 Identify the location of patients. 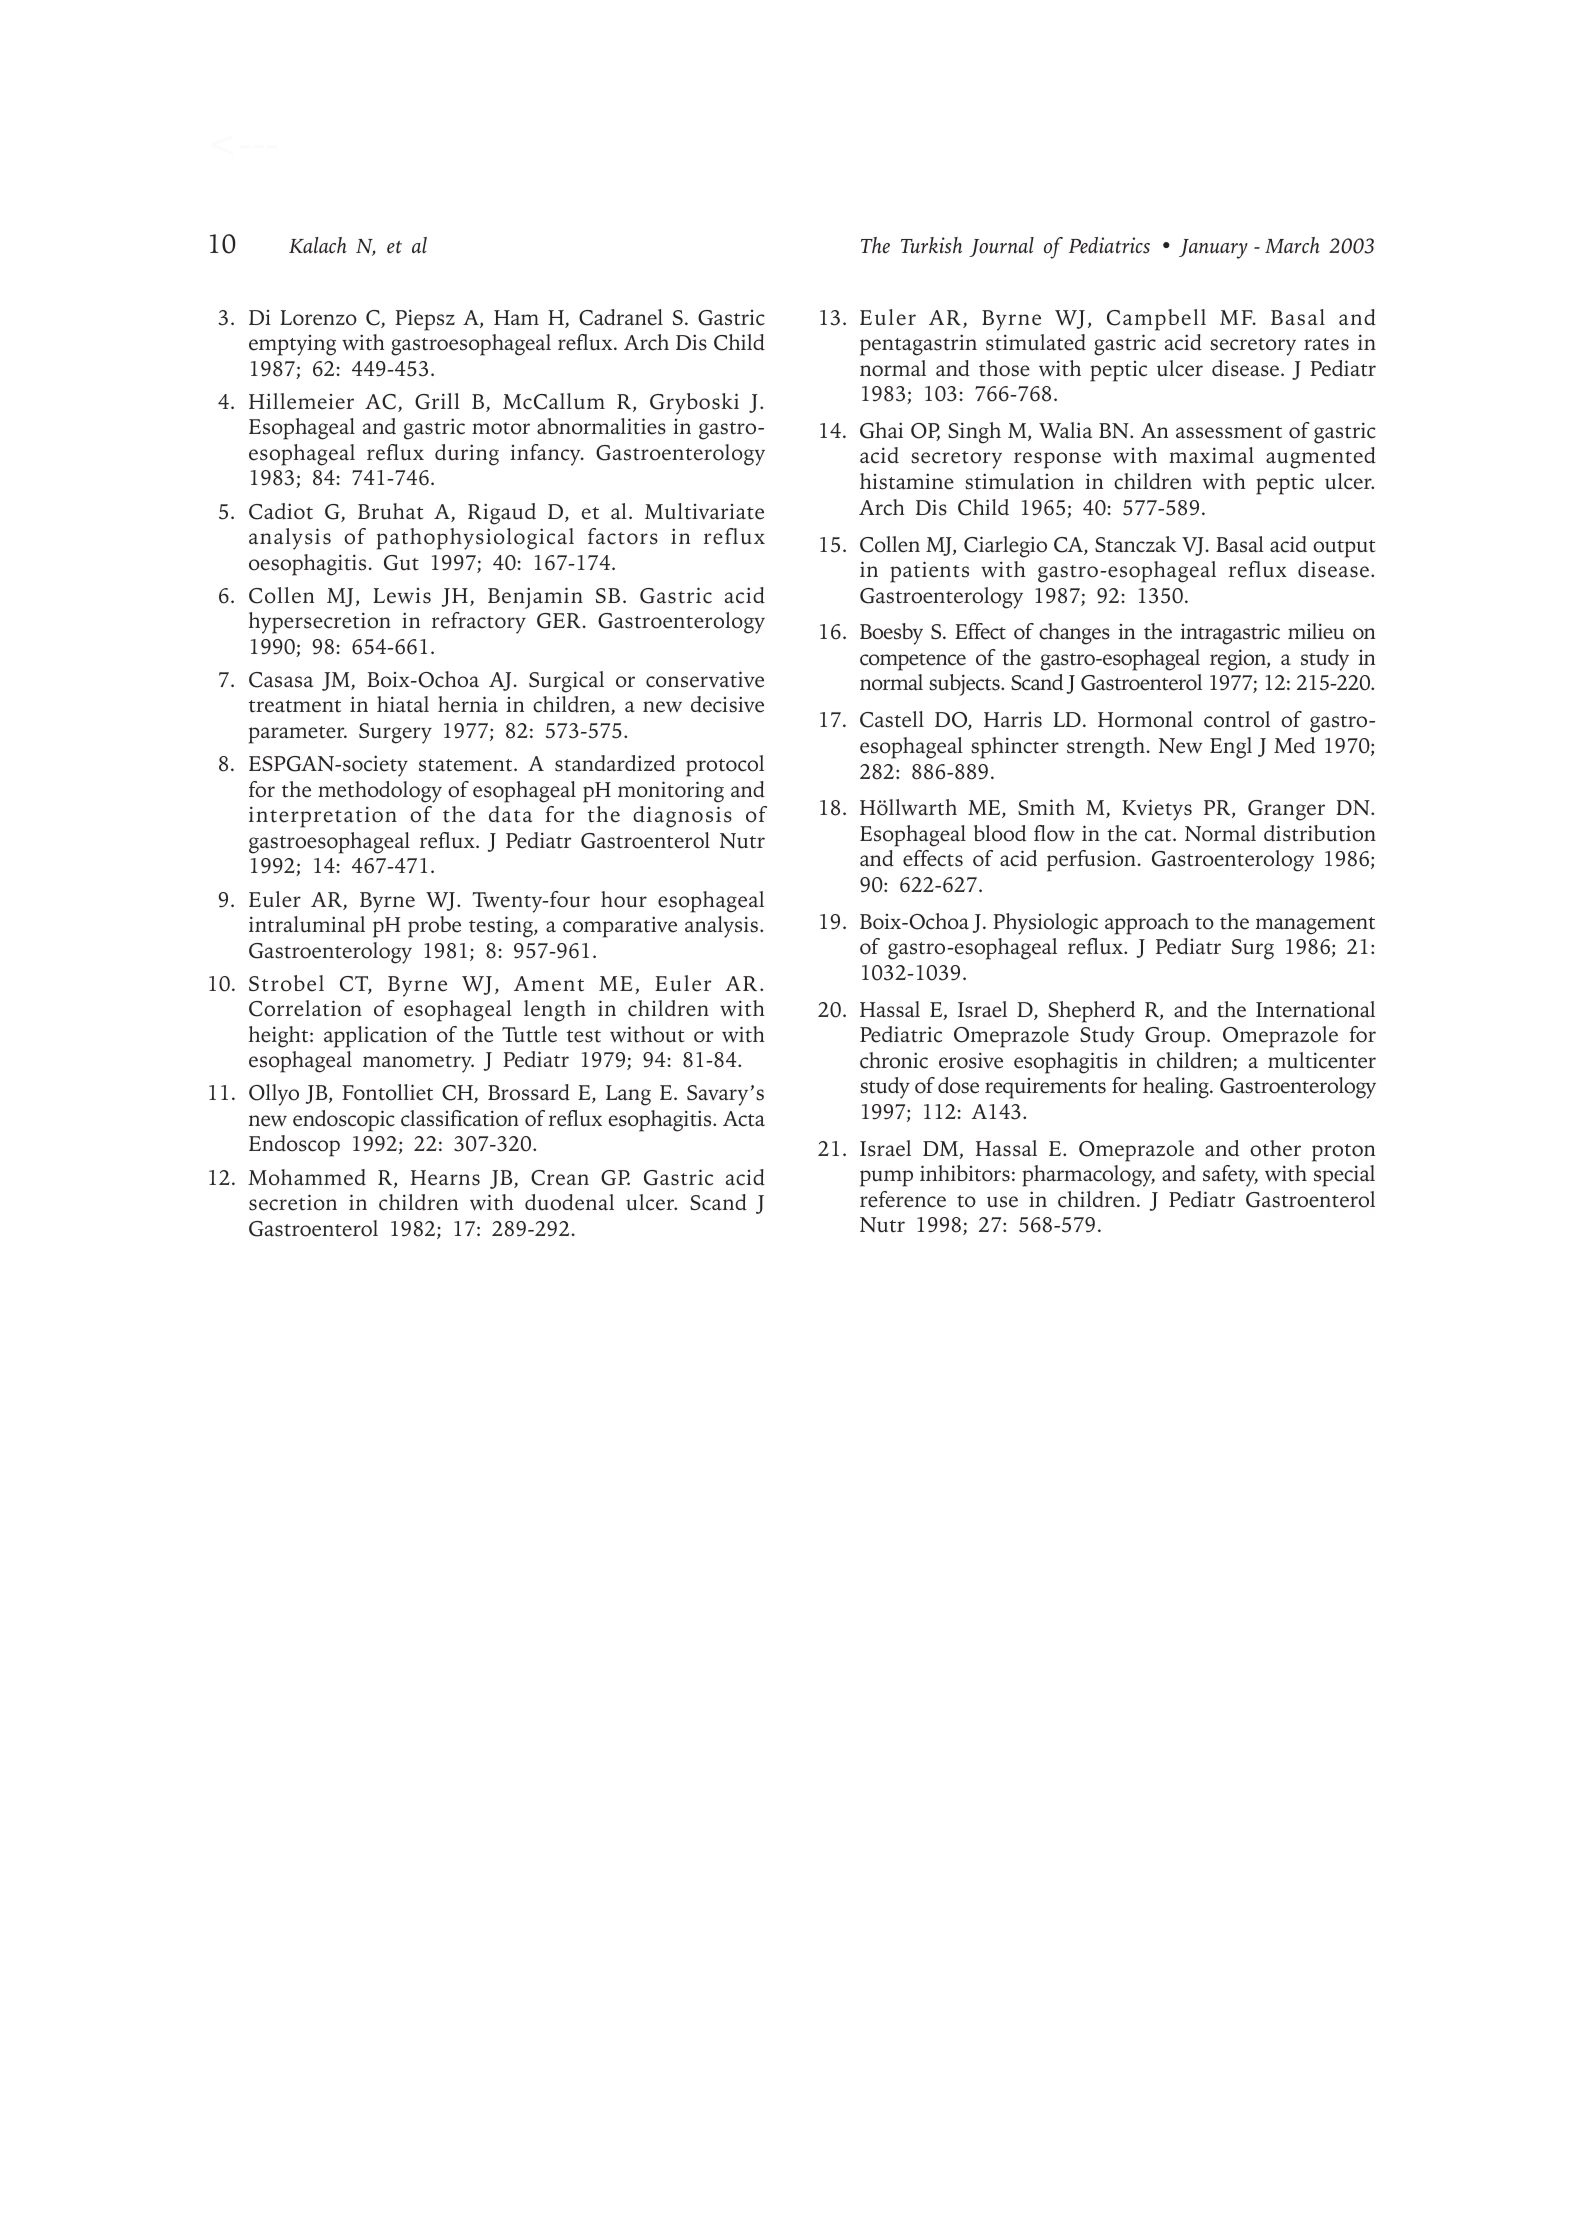
(929, 572).
